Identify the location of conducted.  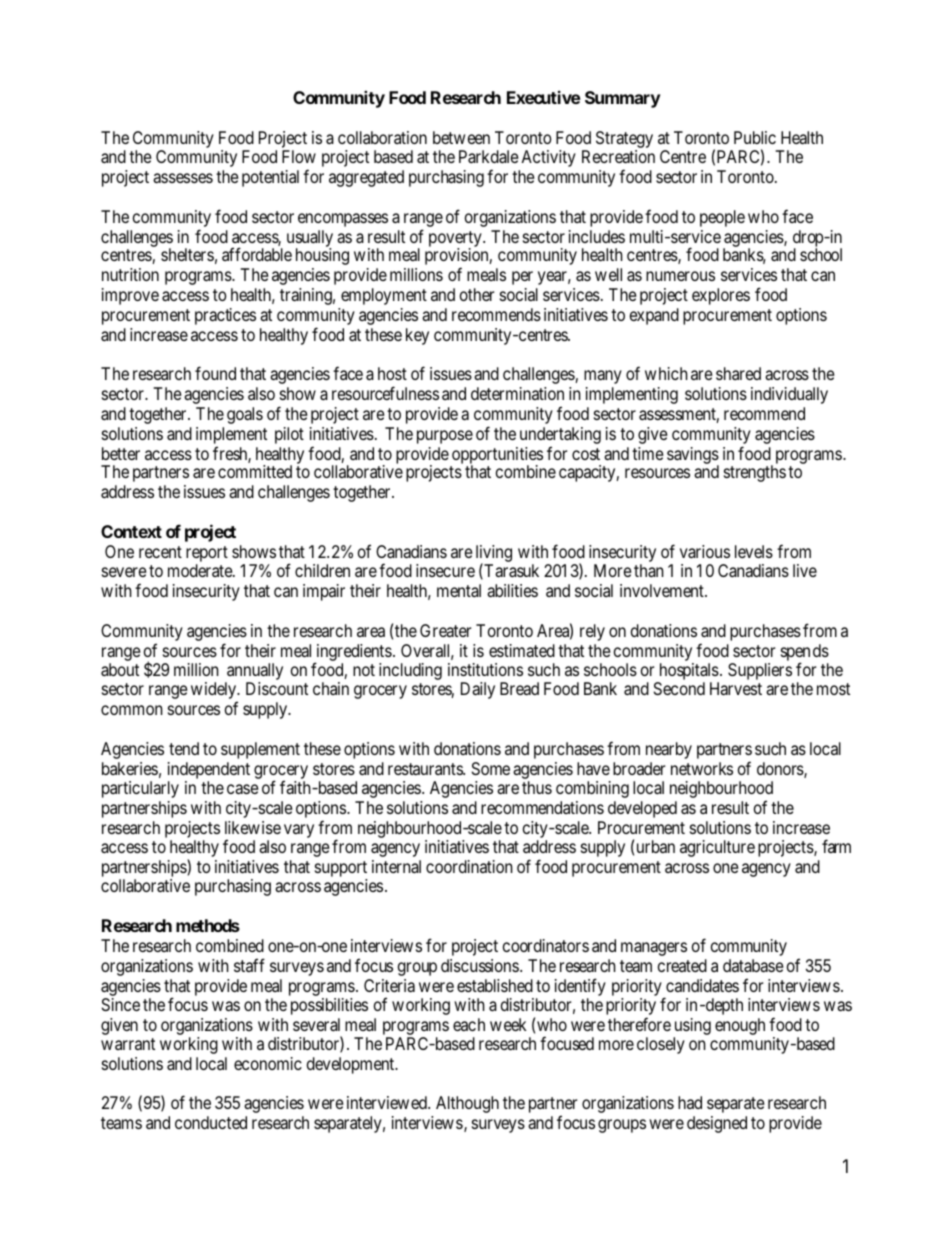
(211, 1122).
